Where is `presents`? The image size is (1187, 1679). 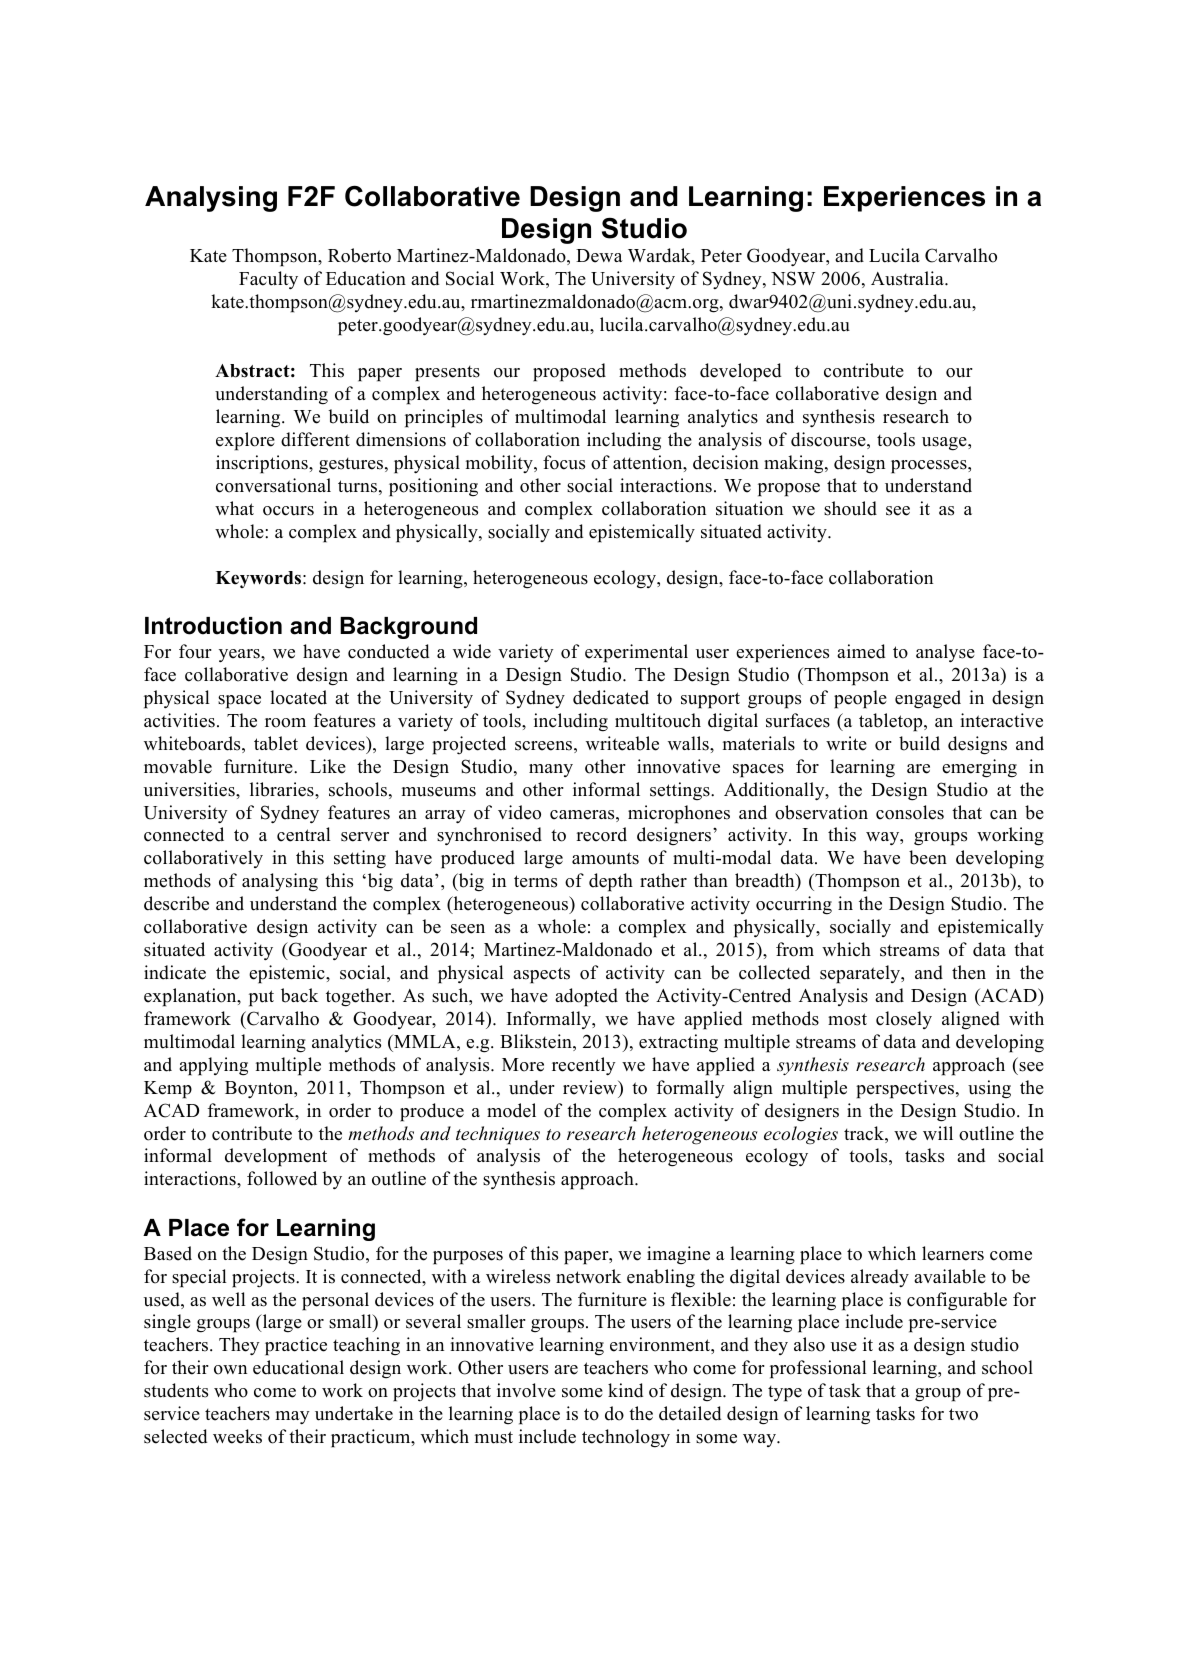
presents is located at coordinates (447, 374).
